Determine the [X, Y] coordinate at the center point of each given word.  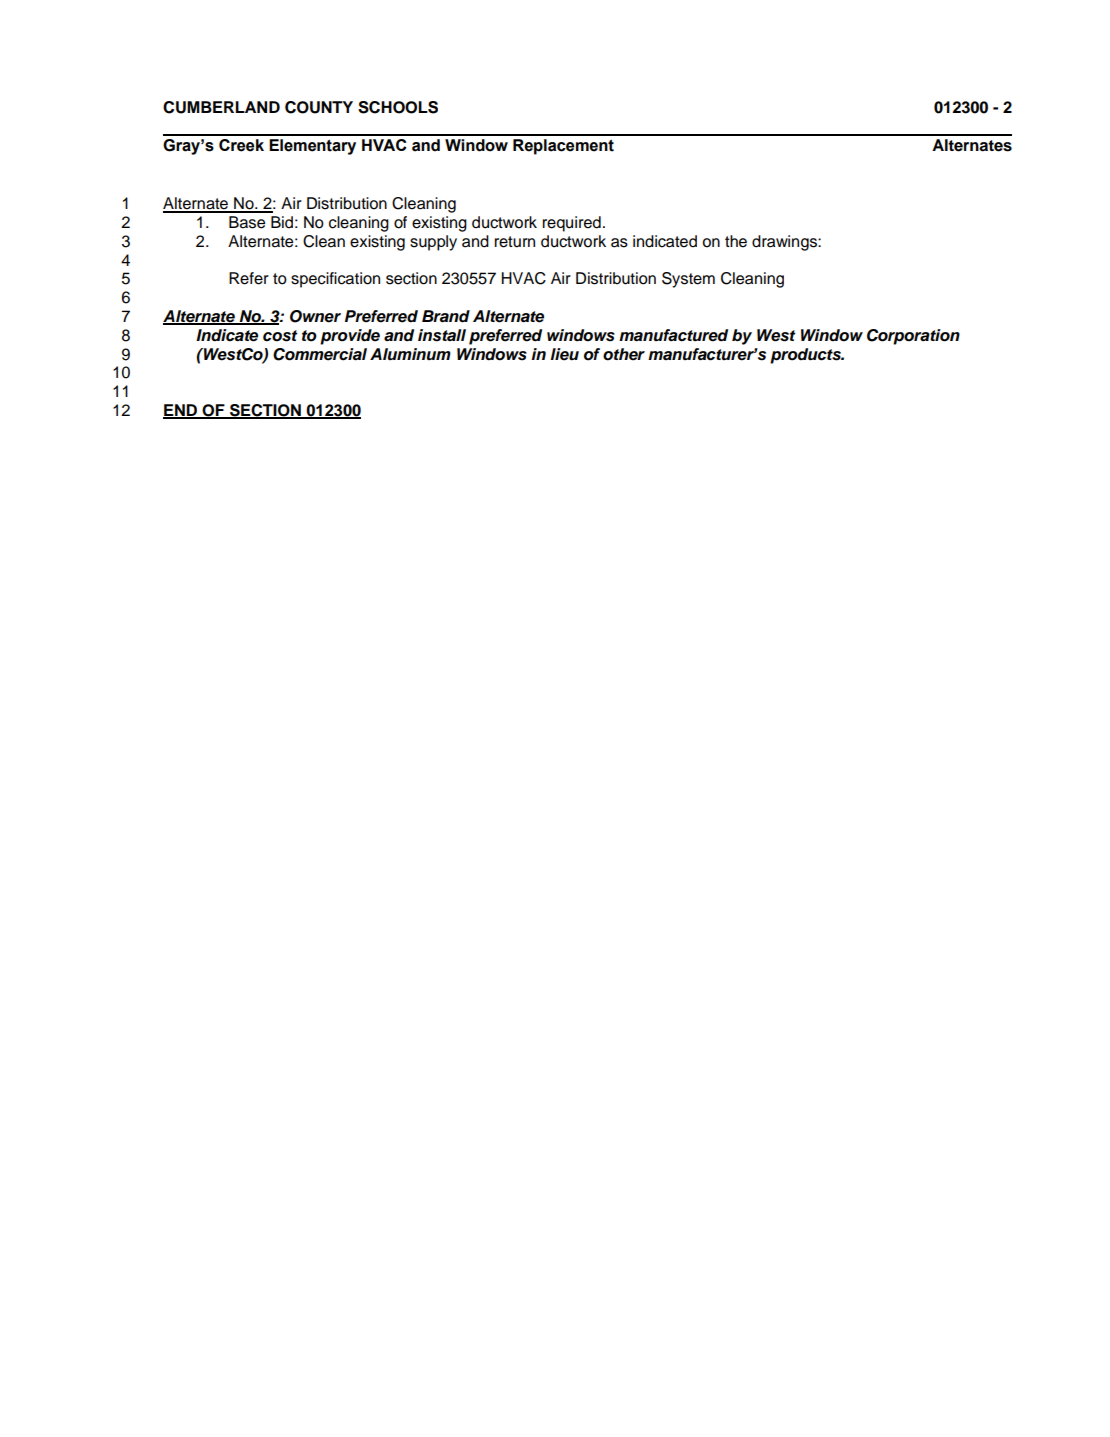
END [181, 411]
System [688, 280]
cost [280, 336]
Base [247, 222]
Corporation [913, 337]
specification [335, 280]
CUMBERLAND [221, 107]
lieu [564, 354]
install [442, 335]
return [514, 242]
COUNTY [319, 107]
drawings [785, 243]
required [571, 224]
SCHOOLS [398, 107]
